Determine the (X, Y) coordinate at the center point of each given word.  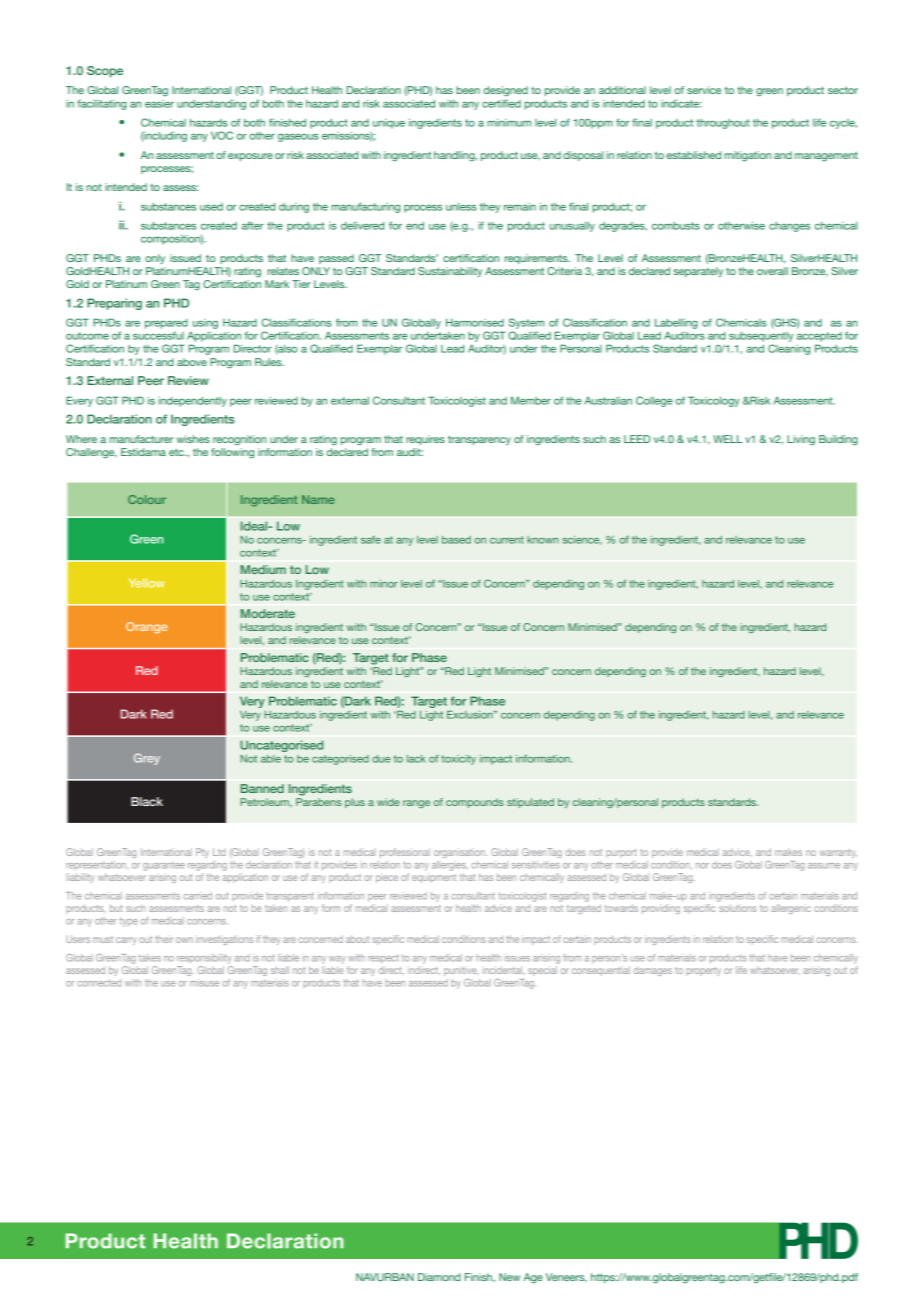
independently (192, 402)
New (509, 1277)
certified (501, 103)
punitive (461, 971)
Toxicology (714, 401)
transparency (479, 440)
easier (159, 104)
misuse (204, 983)
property (703, 972)
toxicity (458, 760)
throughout (723, 124)
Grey (147, 759)
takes (150, 958)
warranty (838, 853)
